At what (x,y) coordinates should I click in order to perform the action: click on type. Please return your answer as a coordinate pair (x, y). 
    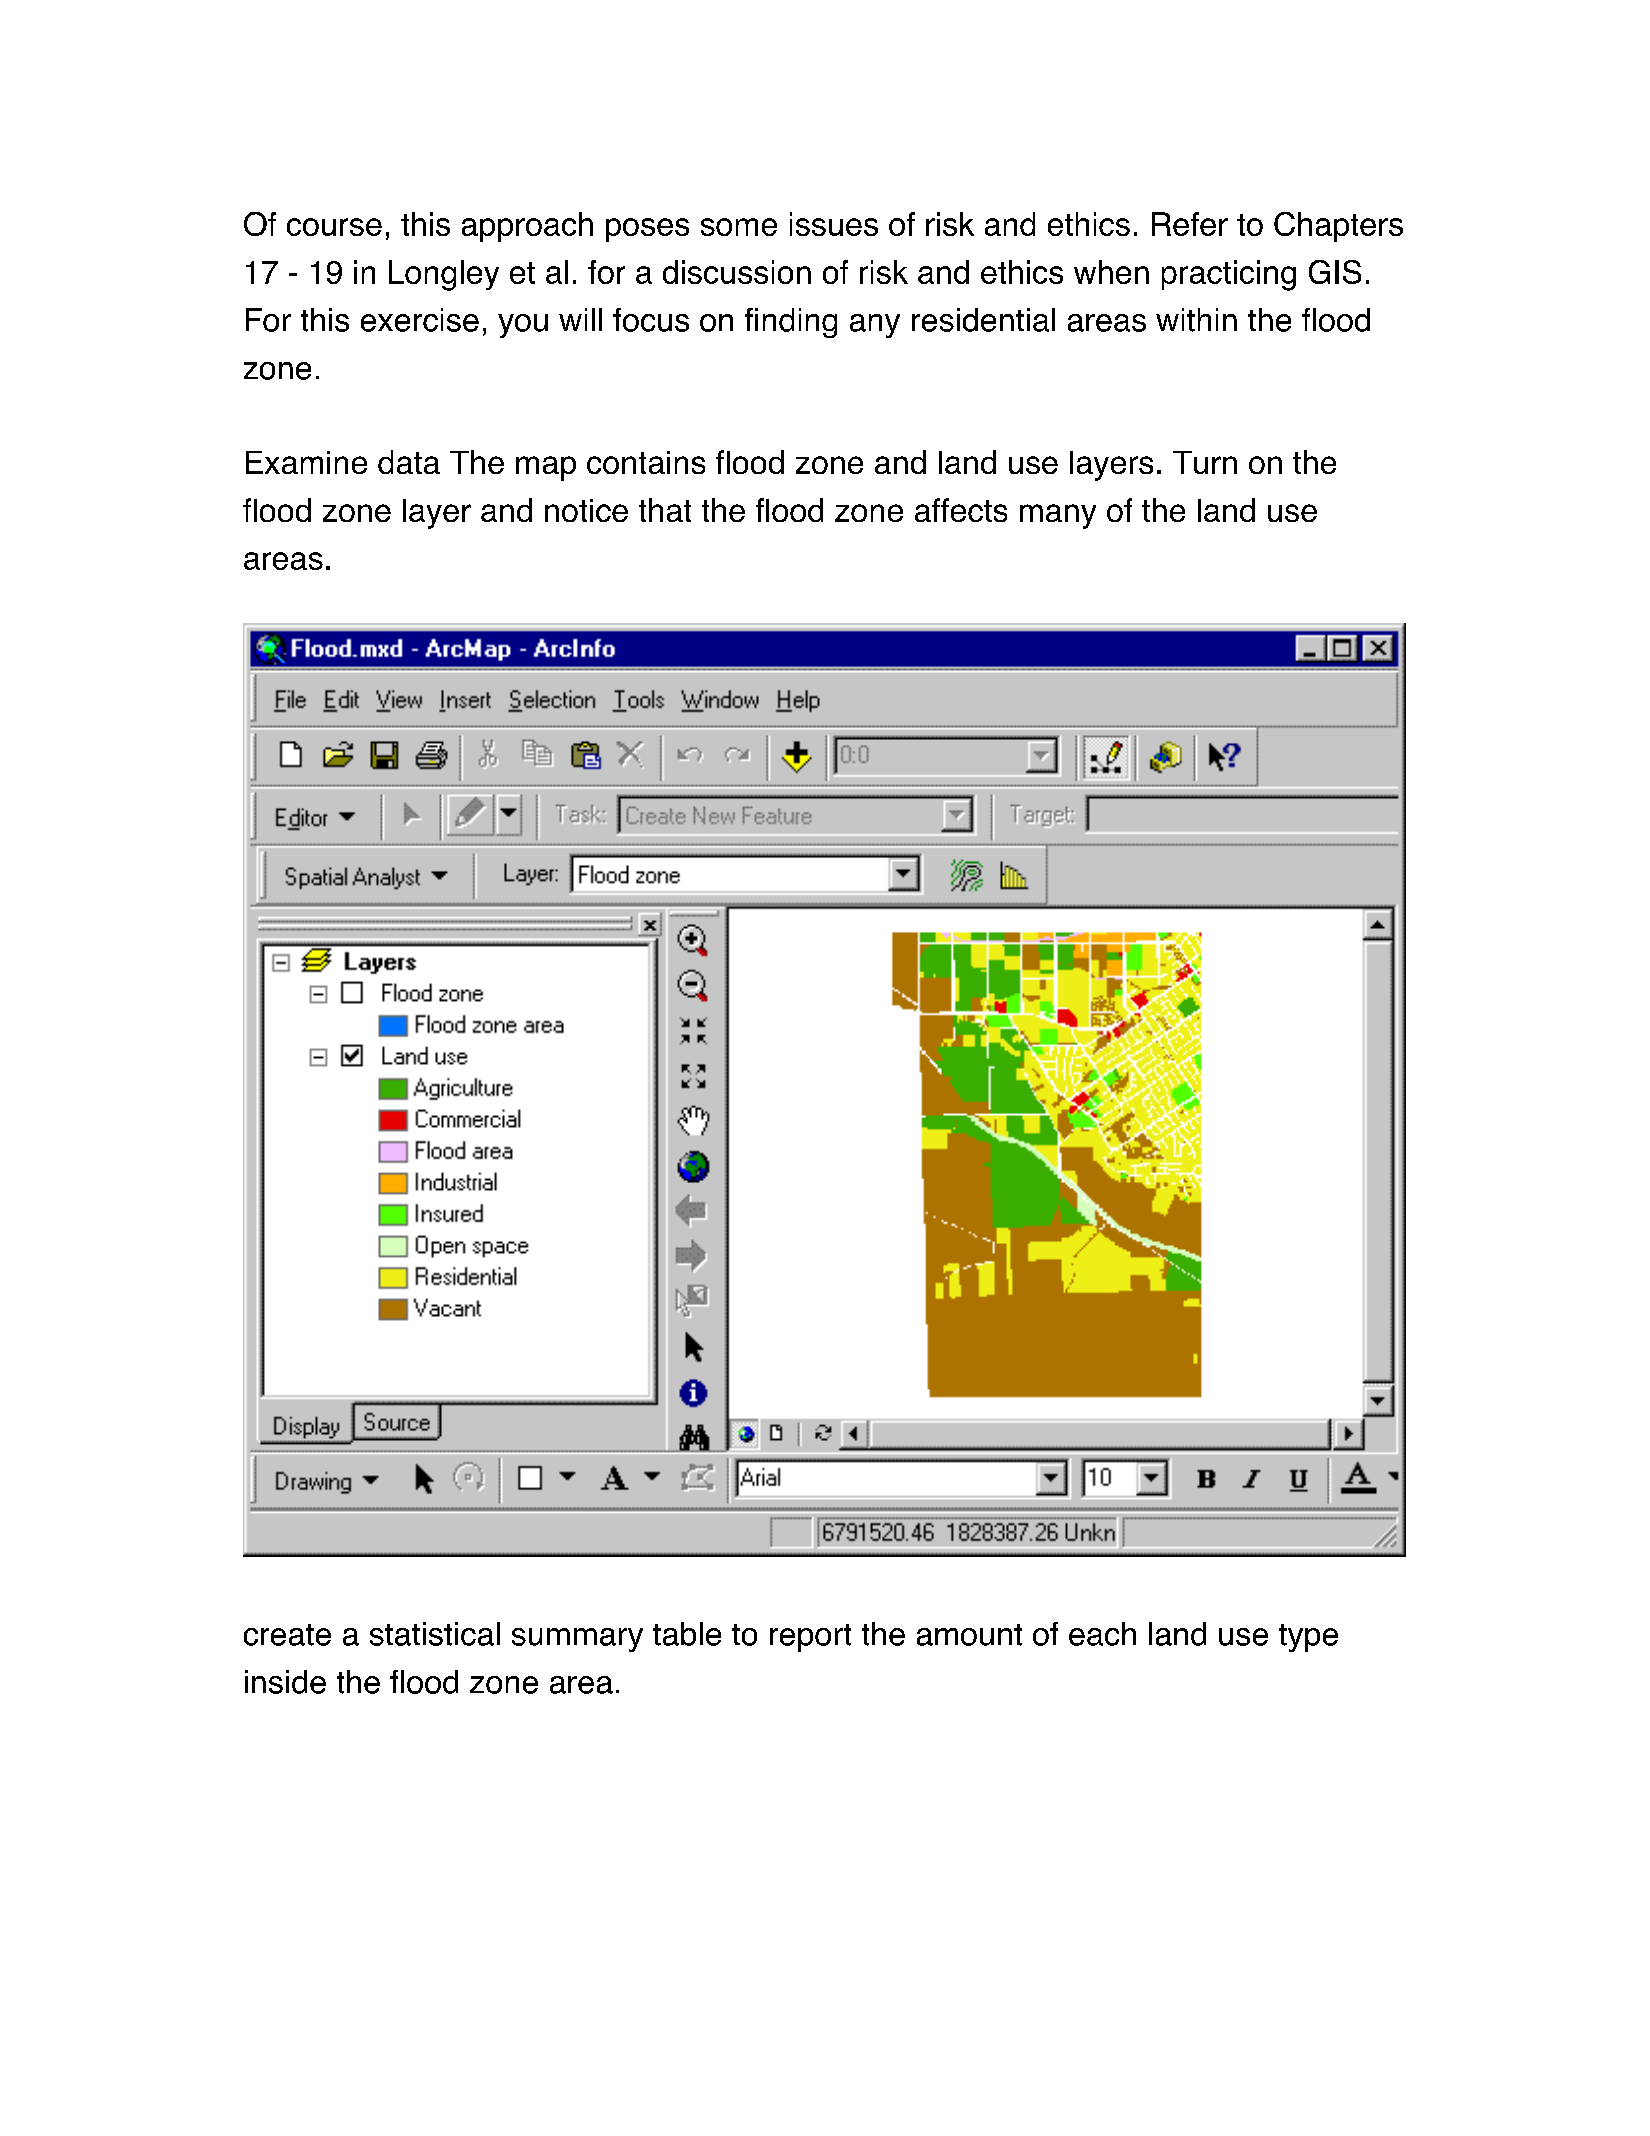
    Looking at the image, I should click on (1308, 1638).
